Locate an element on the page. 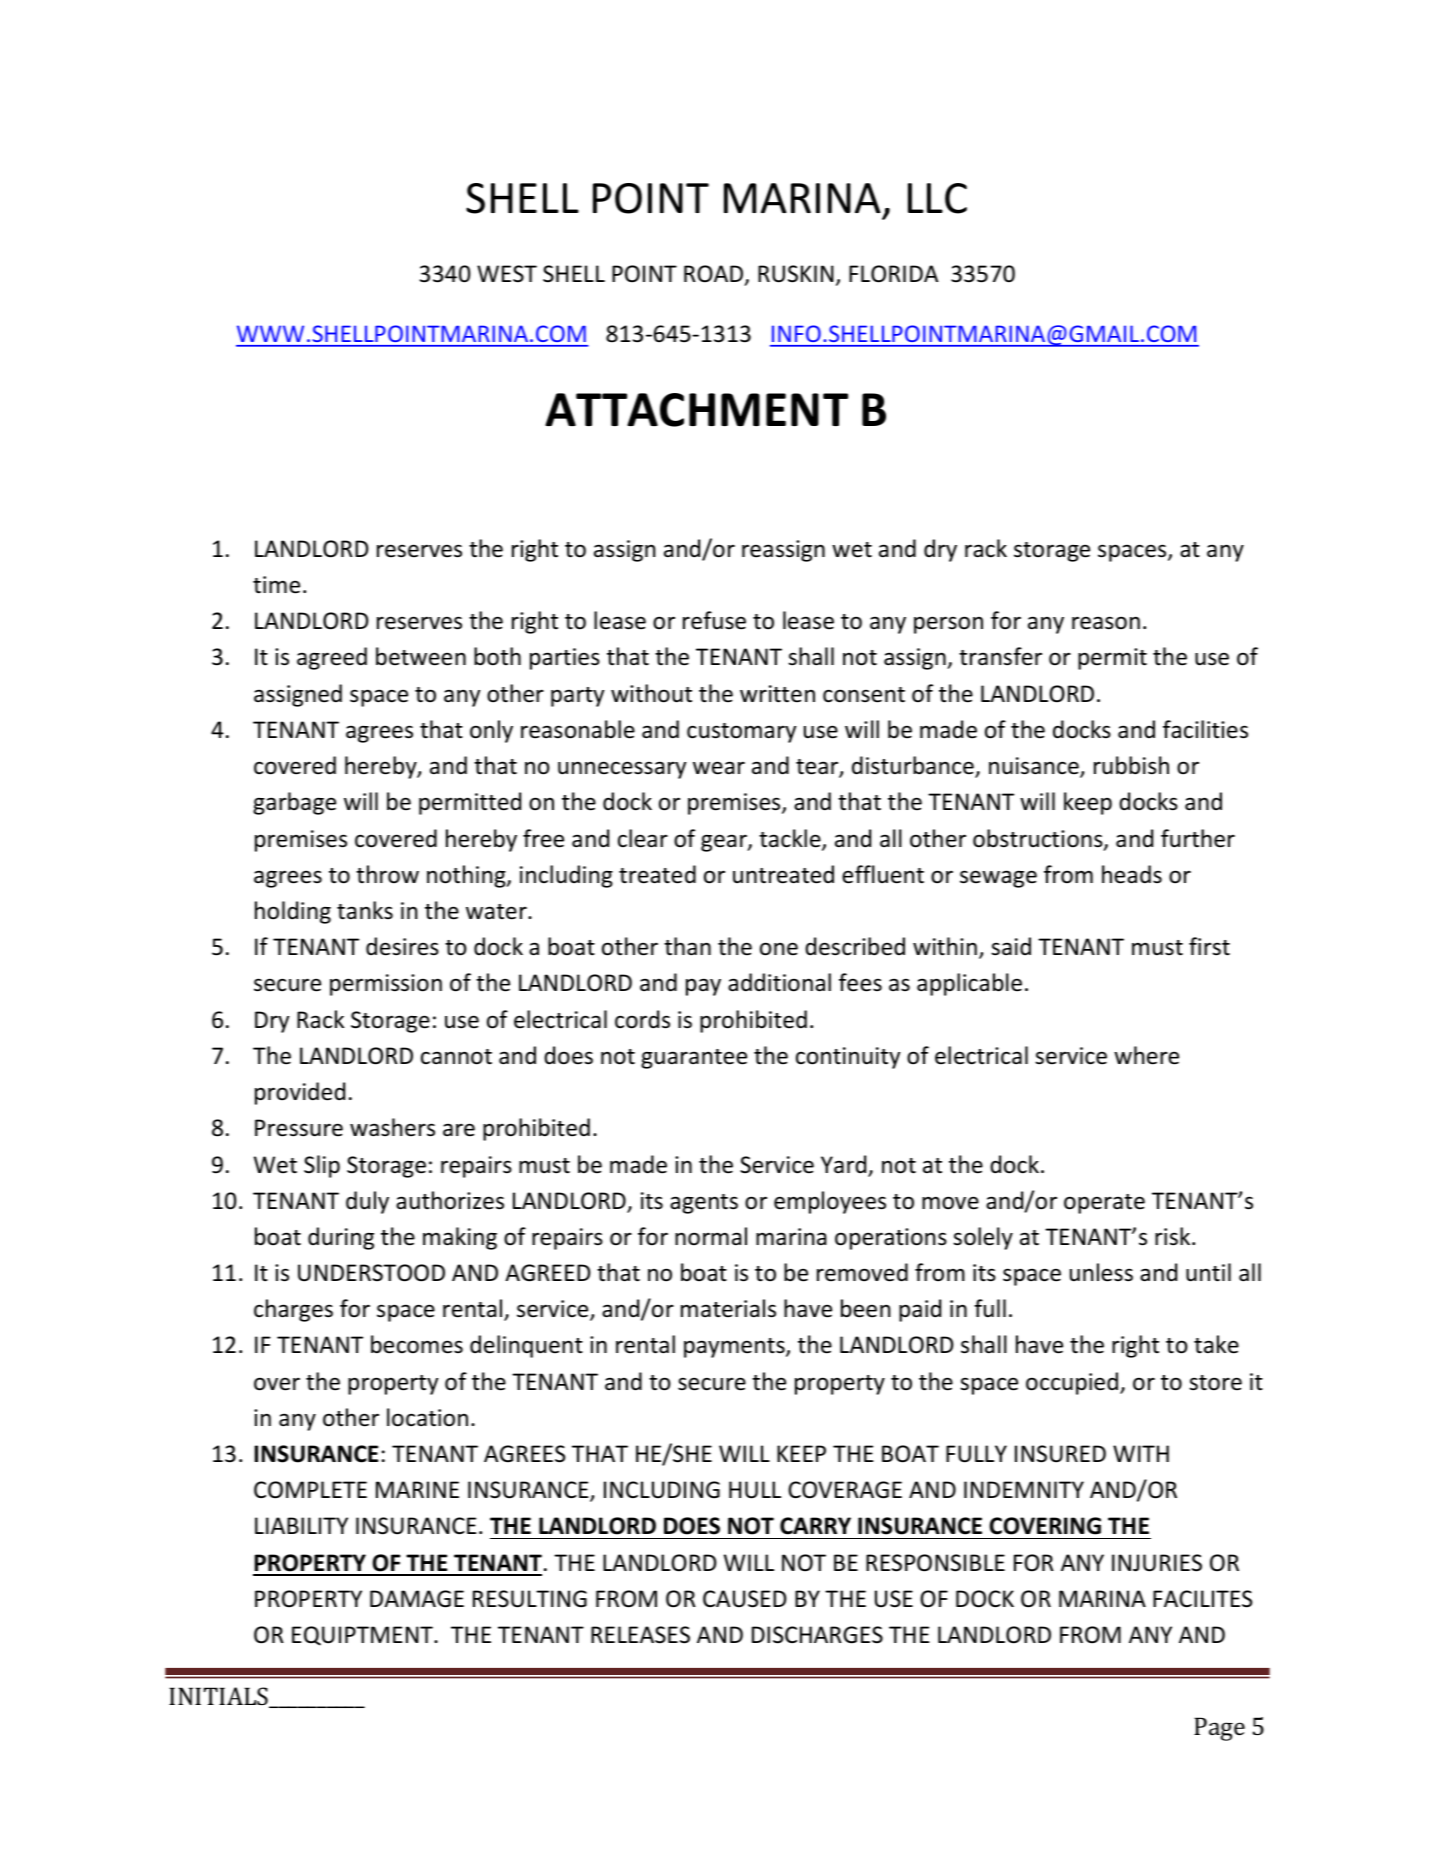  Page is located at coordinates (1219, 1729).
